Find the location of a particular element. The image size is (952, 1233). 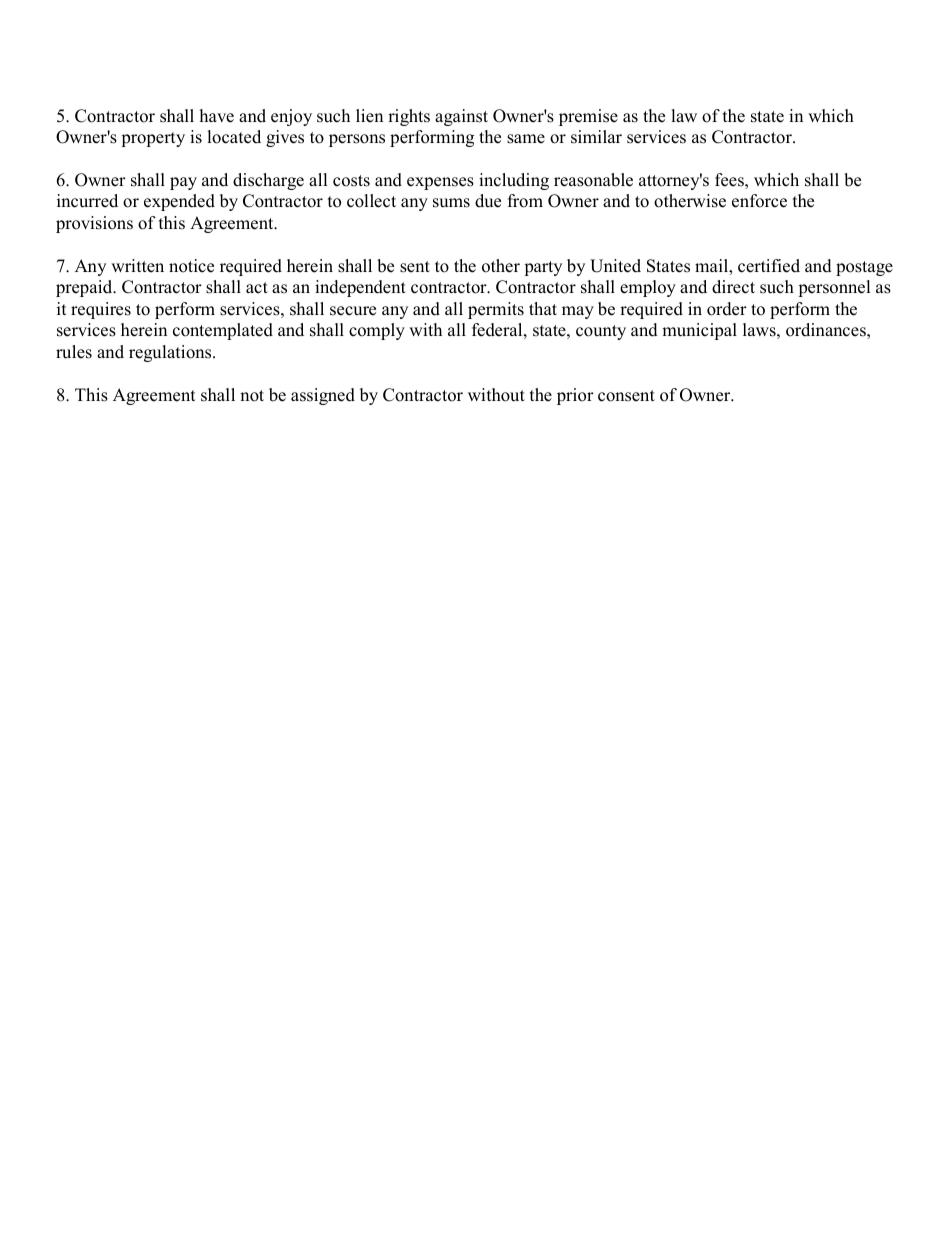

assigned is located at coordinates (323, 396).
